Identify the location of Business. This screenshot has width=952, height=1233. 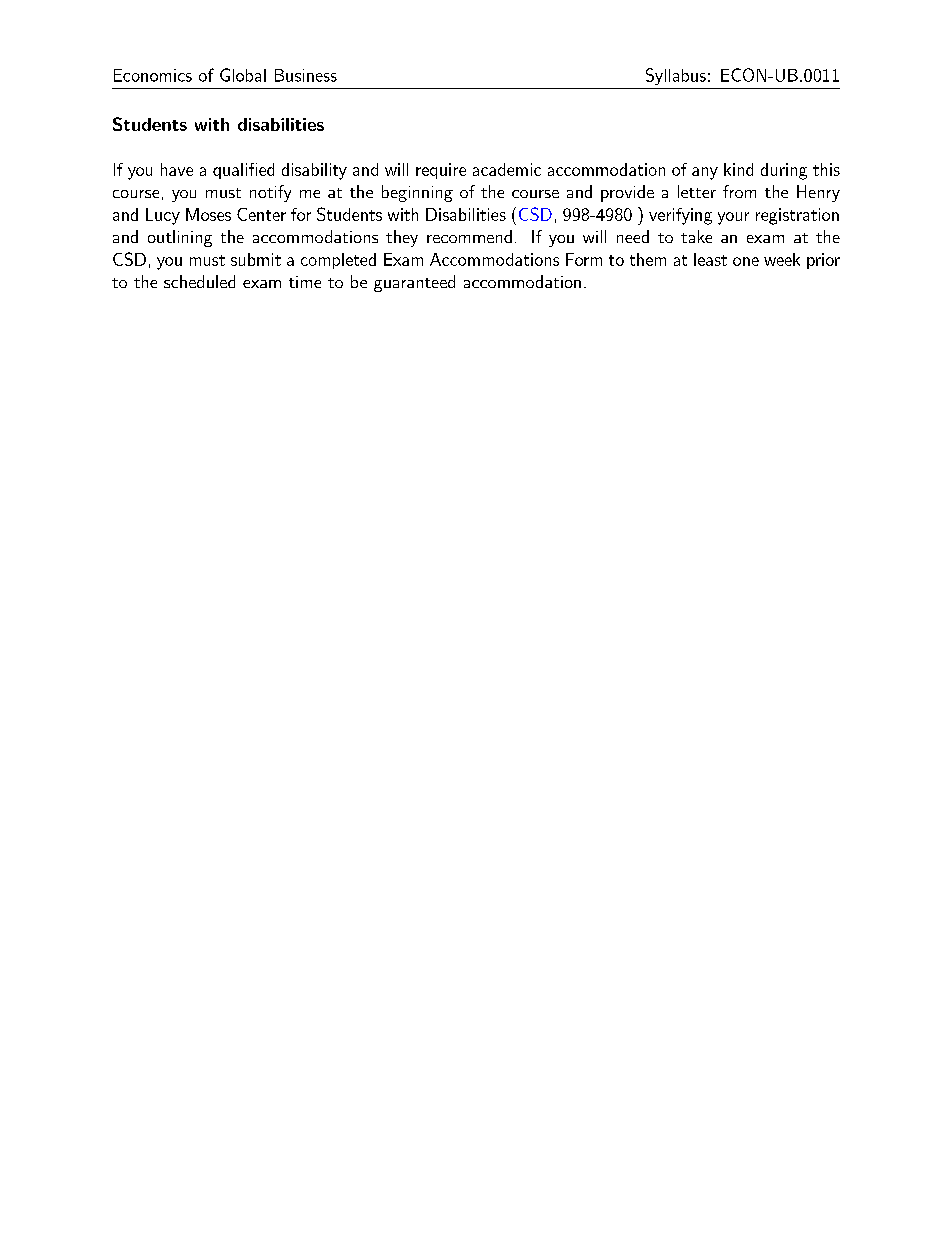
(306, 75).
